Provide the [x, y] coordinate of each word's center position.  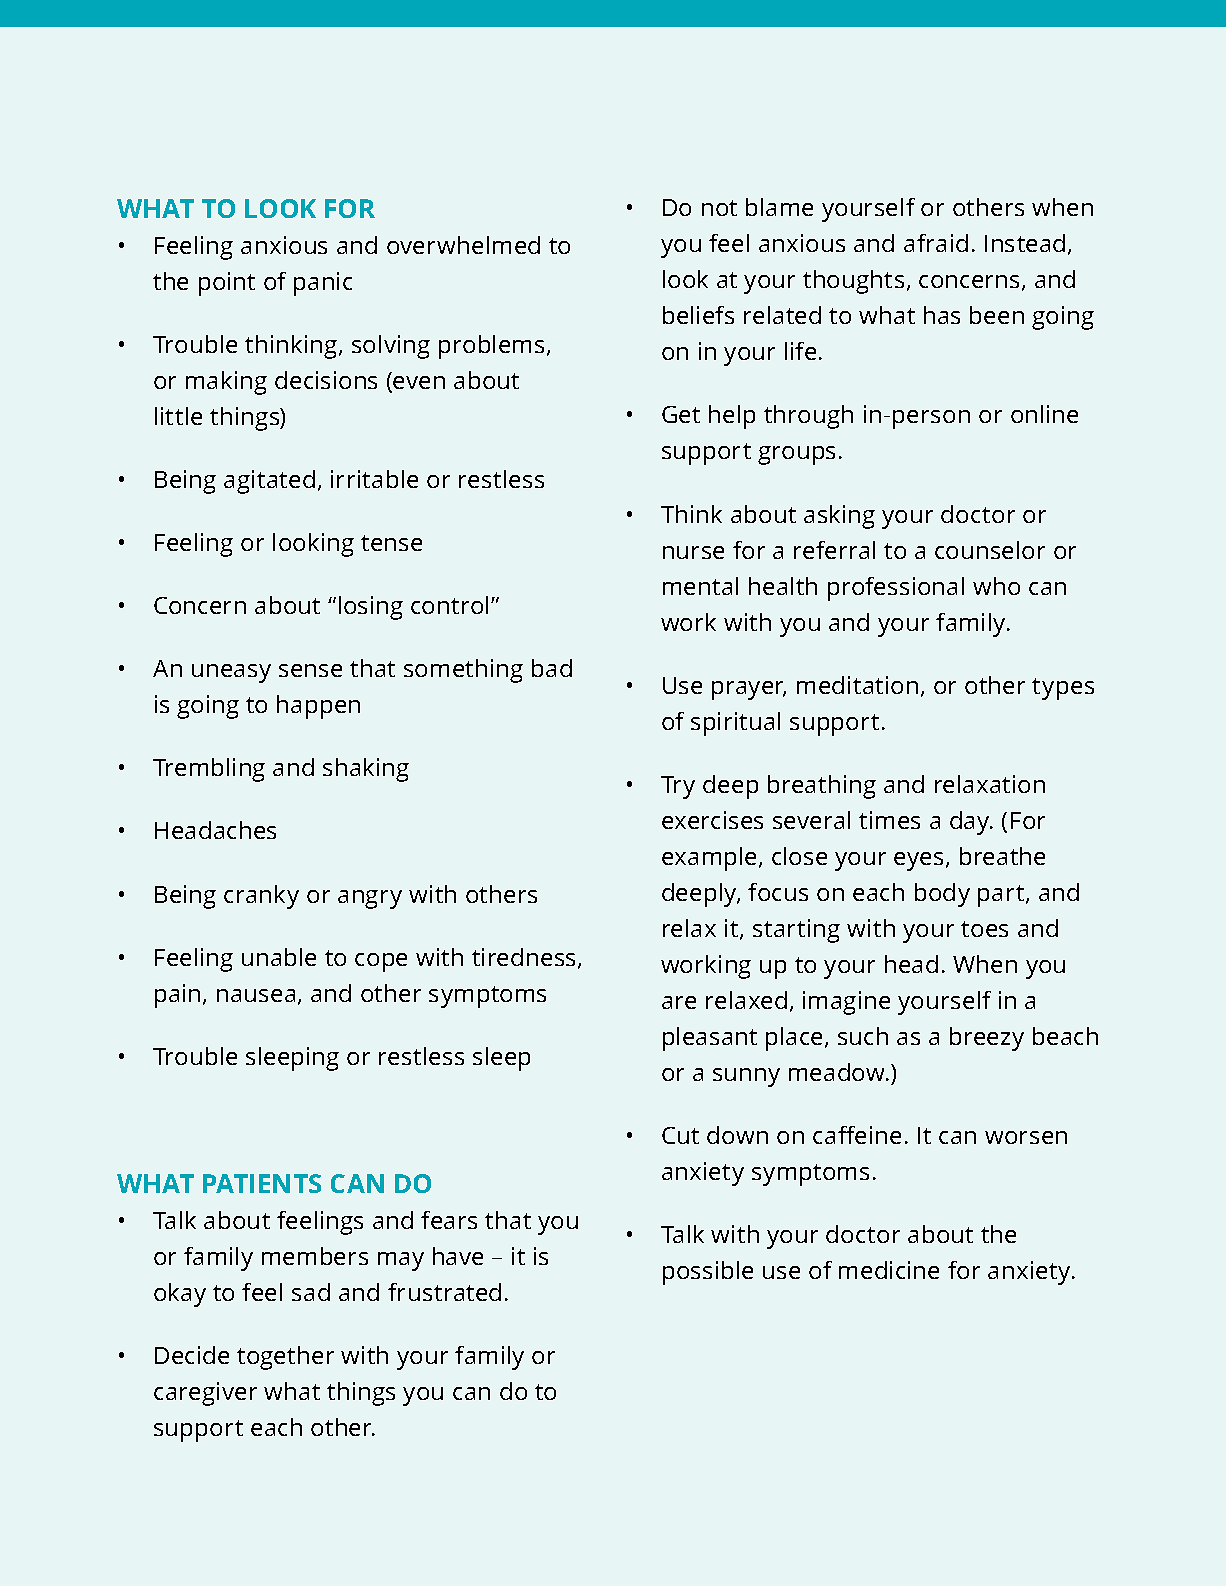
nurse [693, 552]
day [971, 823]
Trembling [209, 770]
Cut [680, 1135]
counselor [990, 550]
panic [323, 284]
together [285, 1358]
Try [678, 787]
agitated [269, 482]
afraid [936, 243]
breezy [987, 1039]
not [719, 208]
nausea [256, 995]
